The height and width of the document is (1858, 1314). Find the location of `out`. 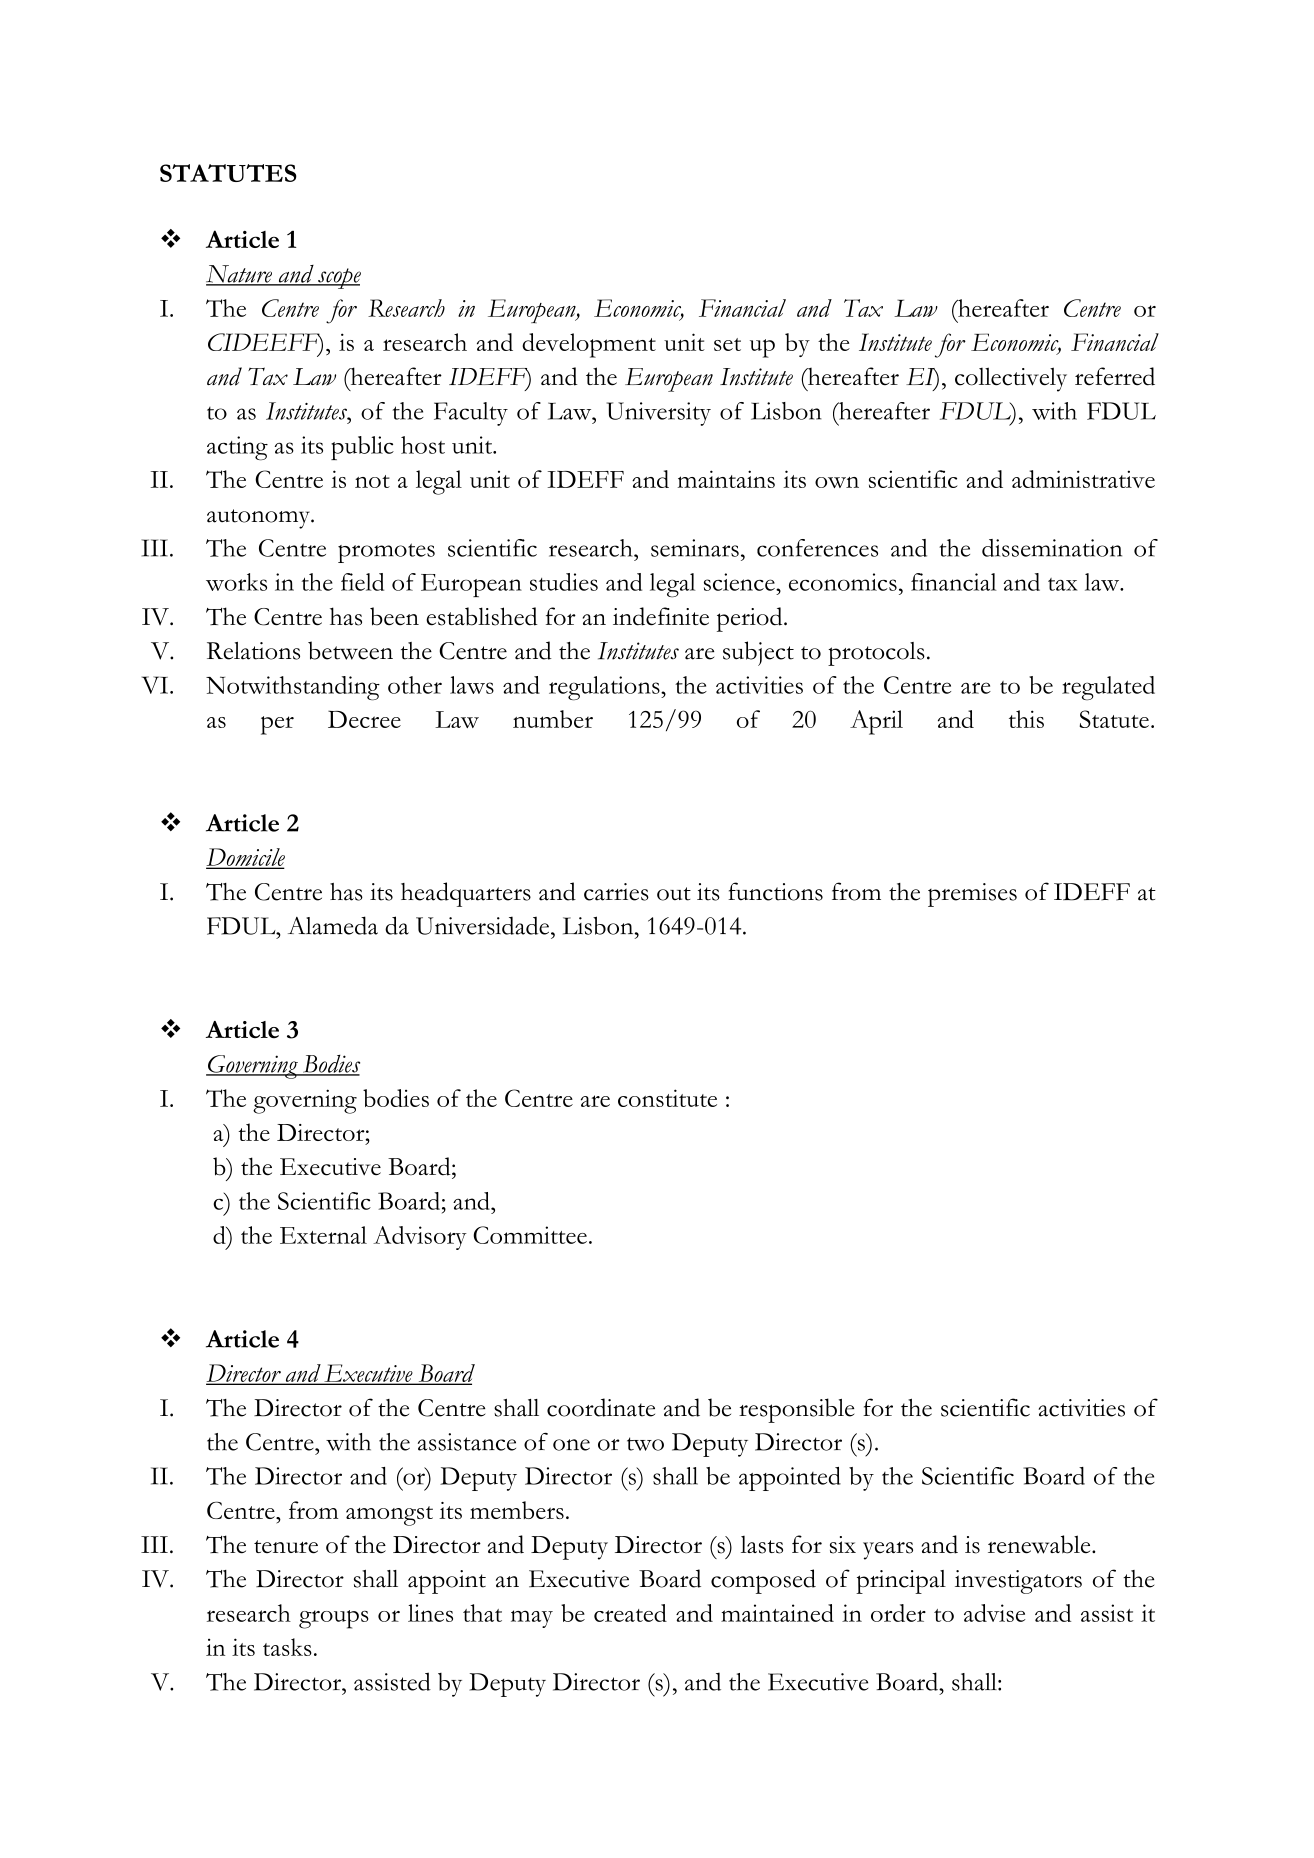

out is located at coordinates (674, 894).
